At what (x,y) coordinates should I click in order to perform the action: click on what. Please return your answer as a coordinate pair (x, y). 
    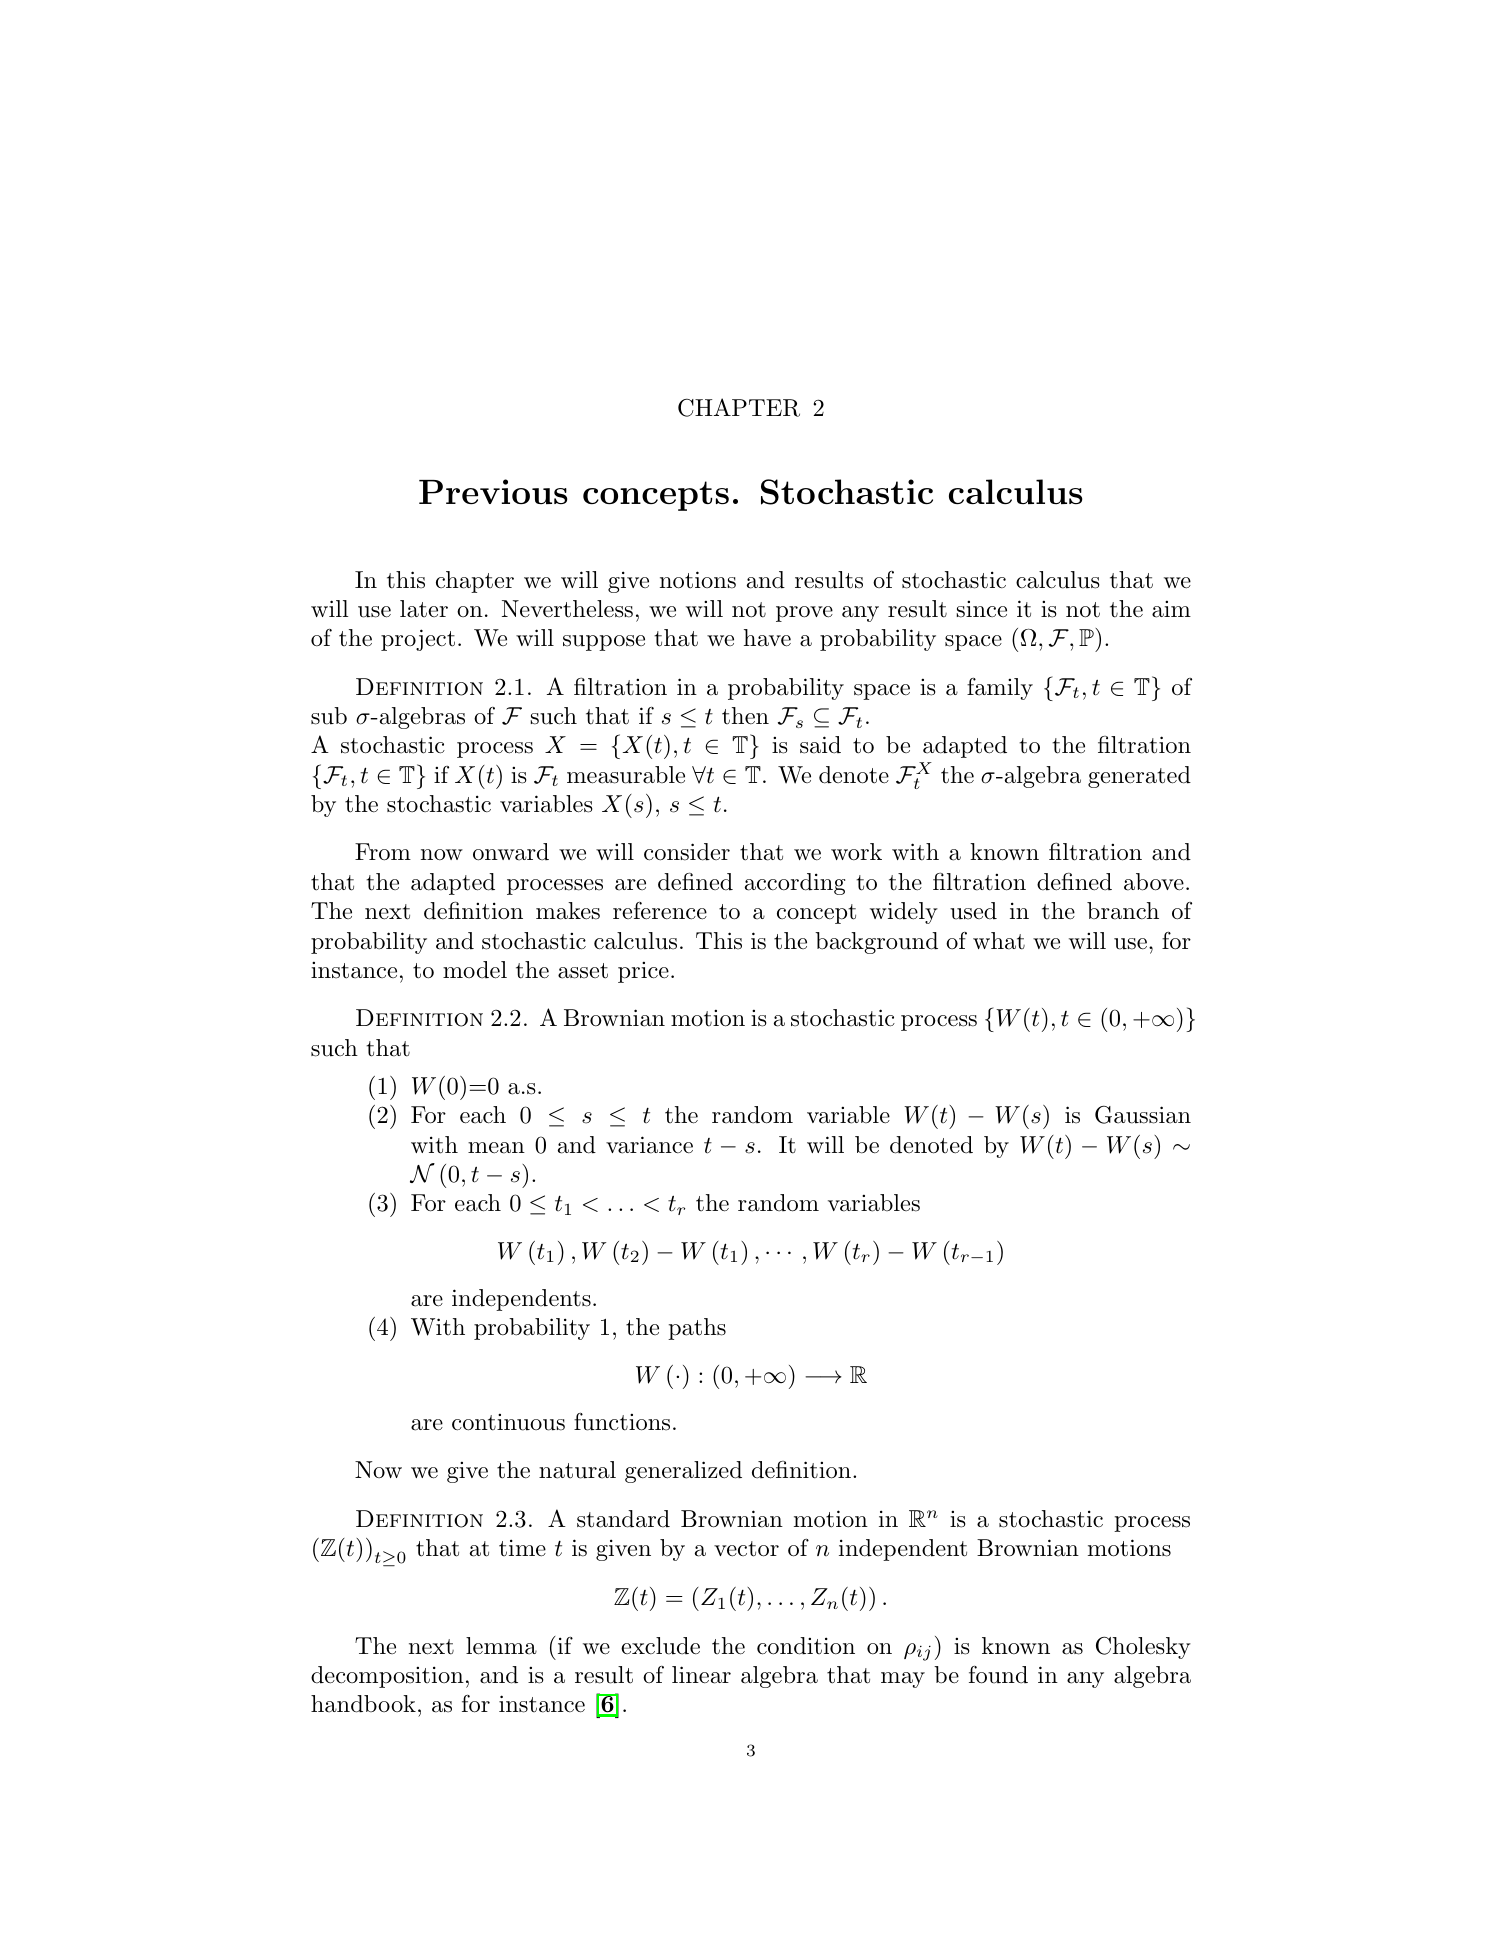
    Looking at the image, I should click on (999, 941).
